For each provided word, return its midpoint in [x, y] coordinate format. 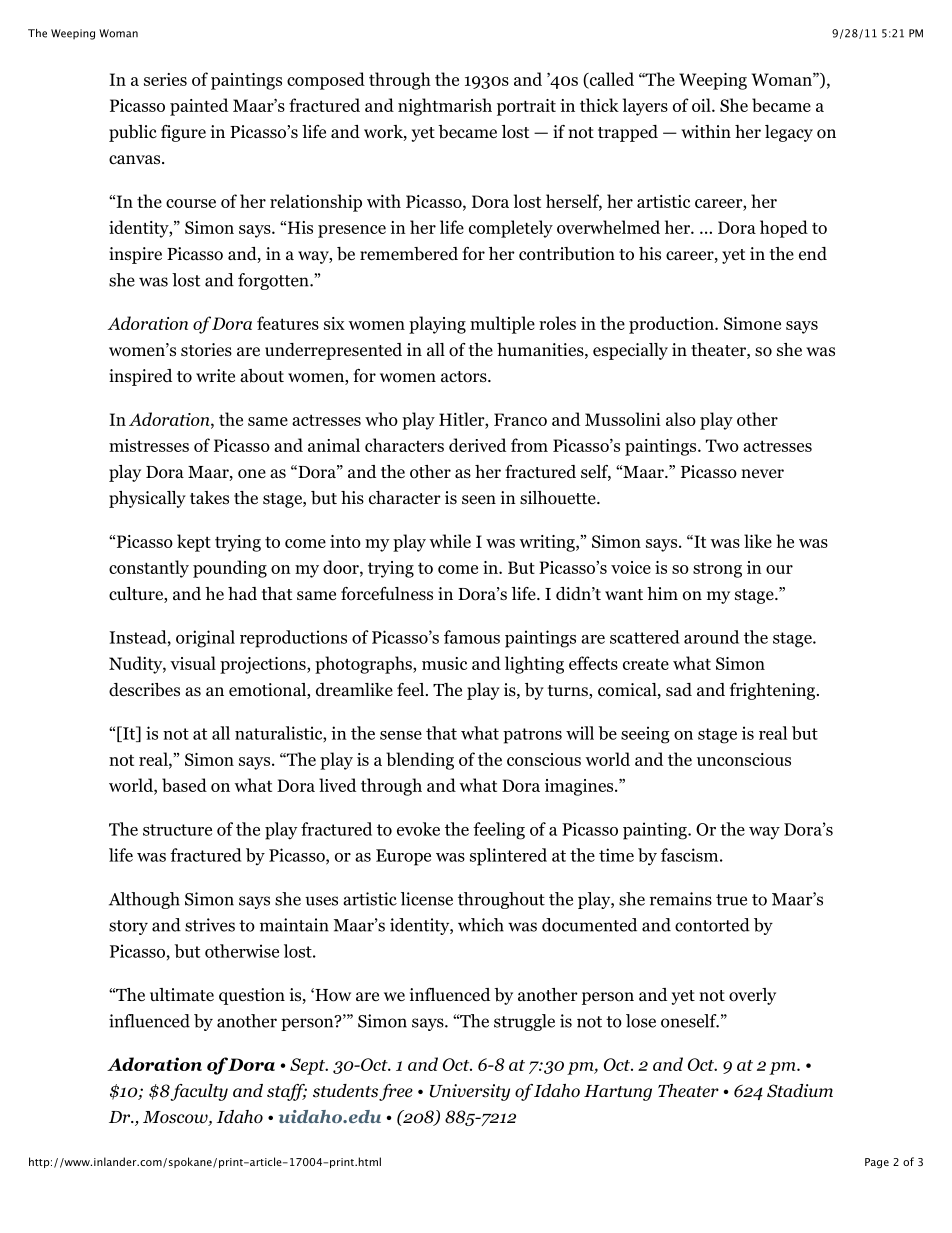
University [470, 1092]
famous [472, 637]
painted [199, 107]
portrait [526, 107]
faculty [199, 1092]
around [711, 637]
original [205, 639]
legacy [789, 133]
